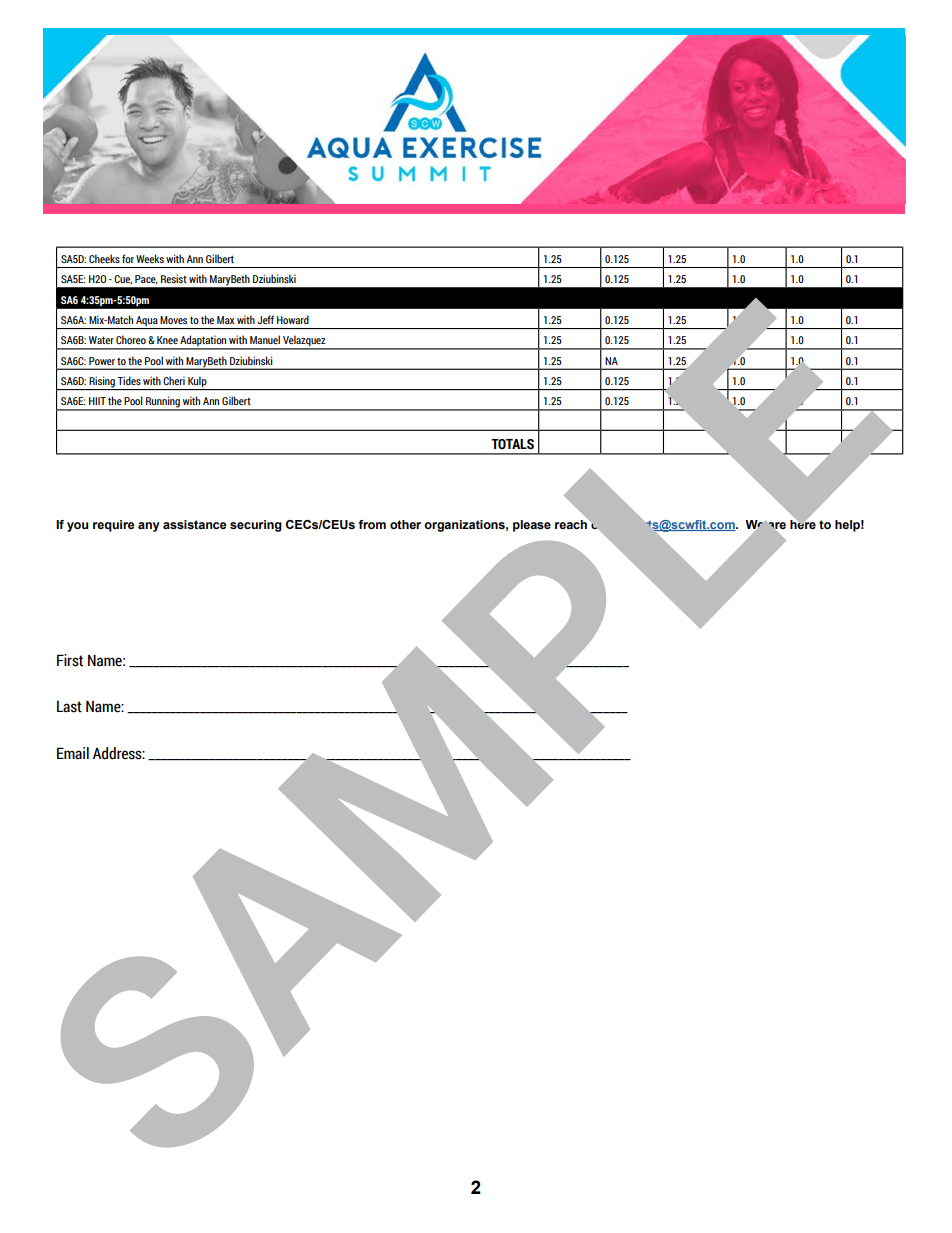 The height and width of the image is (1233, 952). Describe the element at coordinates (113, 526) in the image. I see `require` at that location.
